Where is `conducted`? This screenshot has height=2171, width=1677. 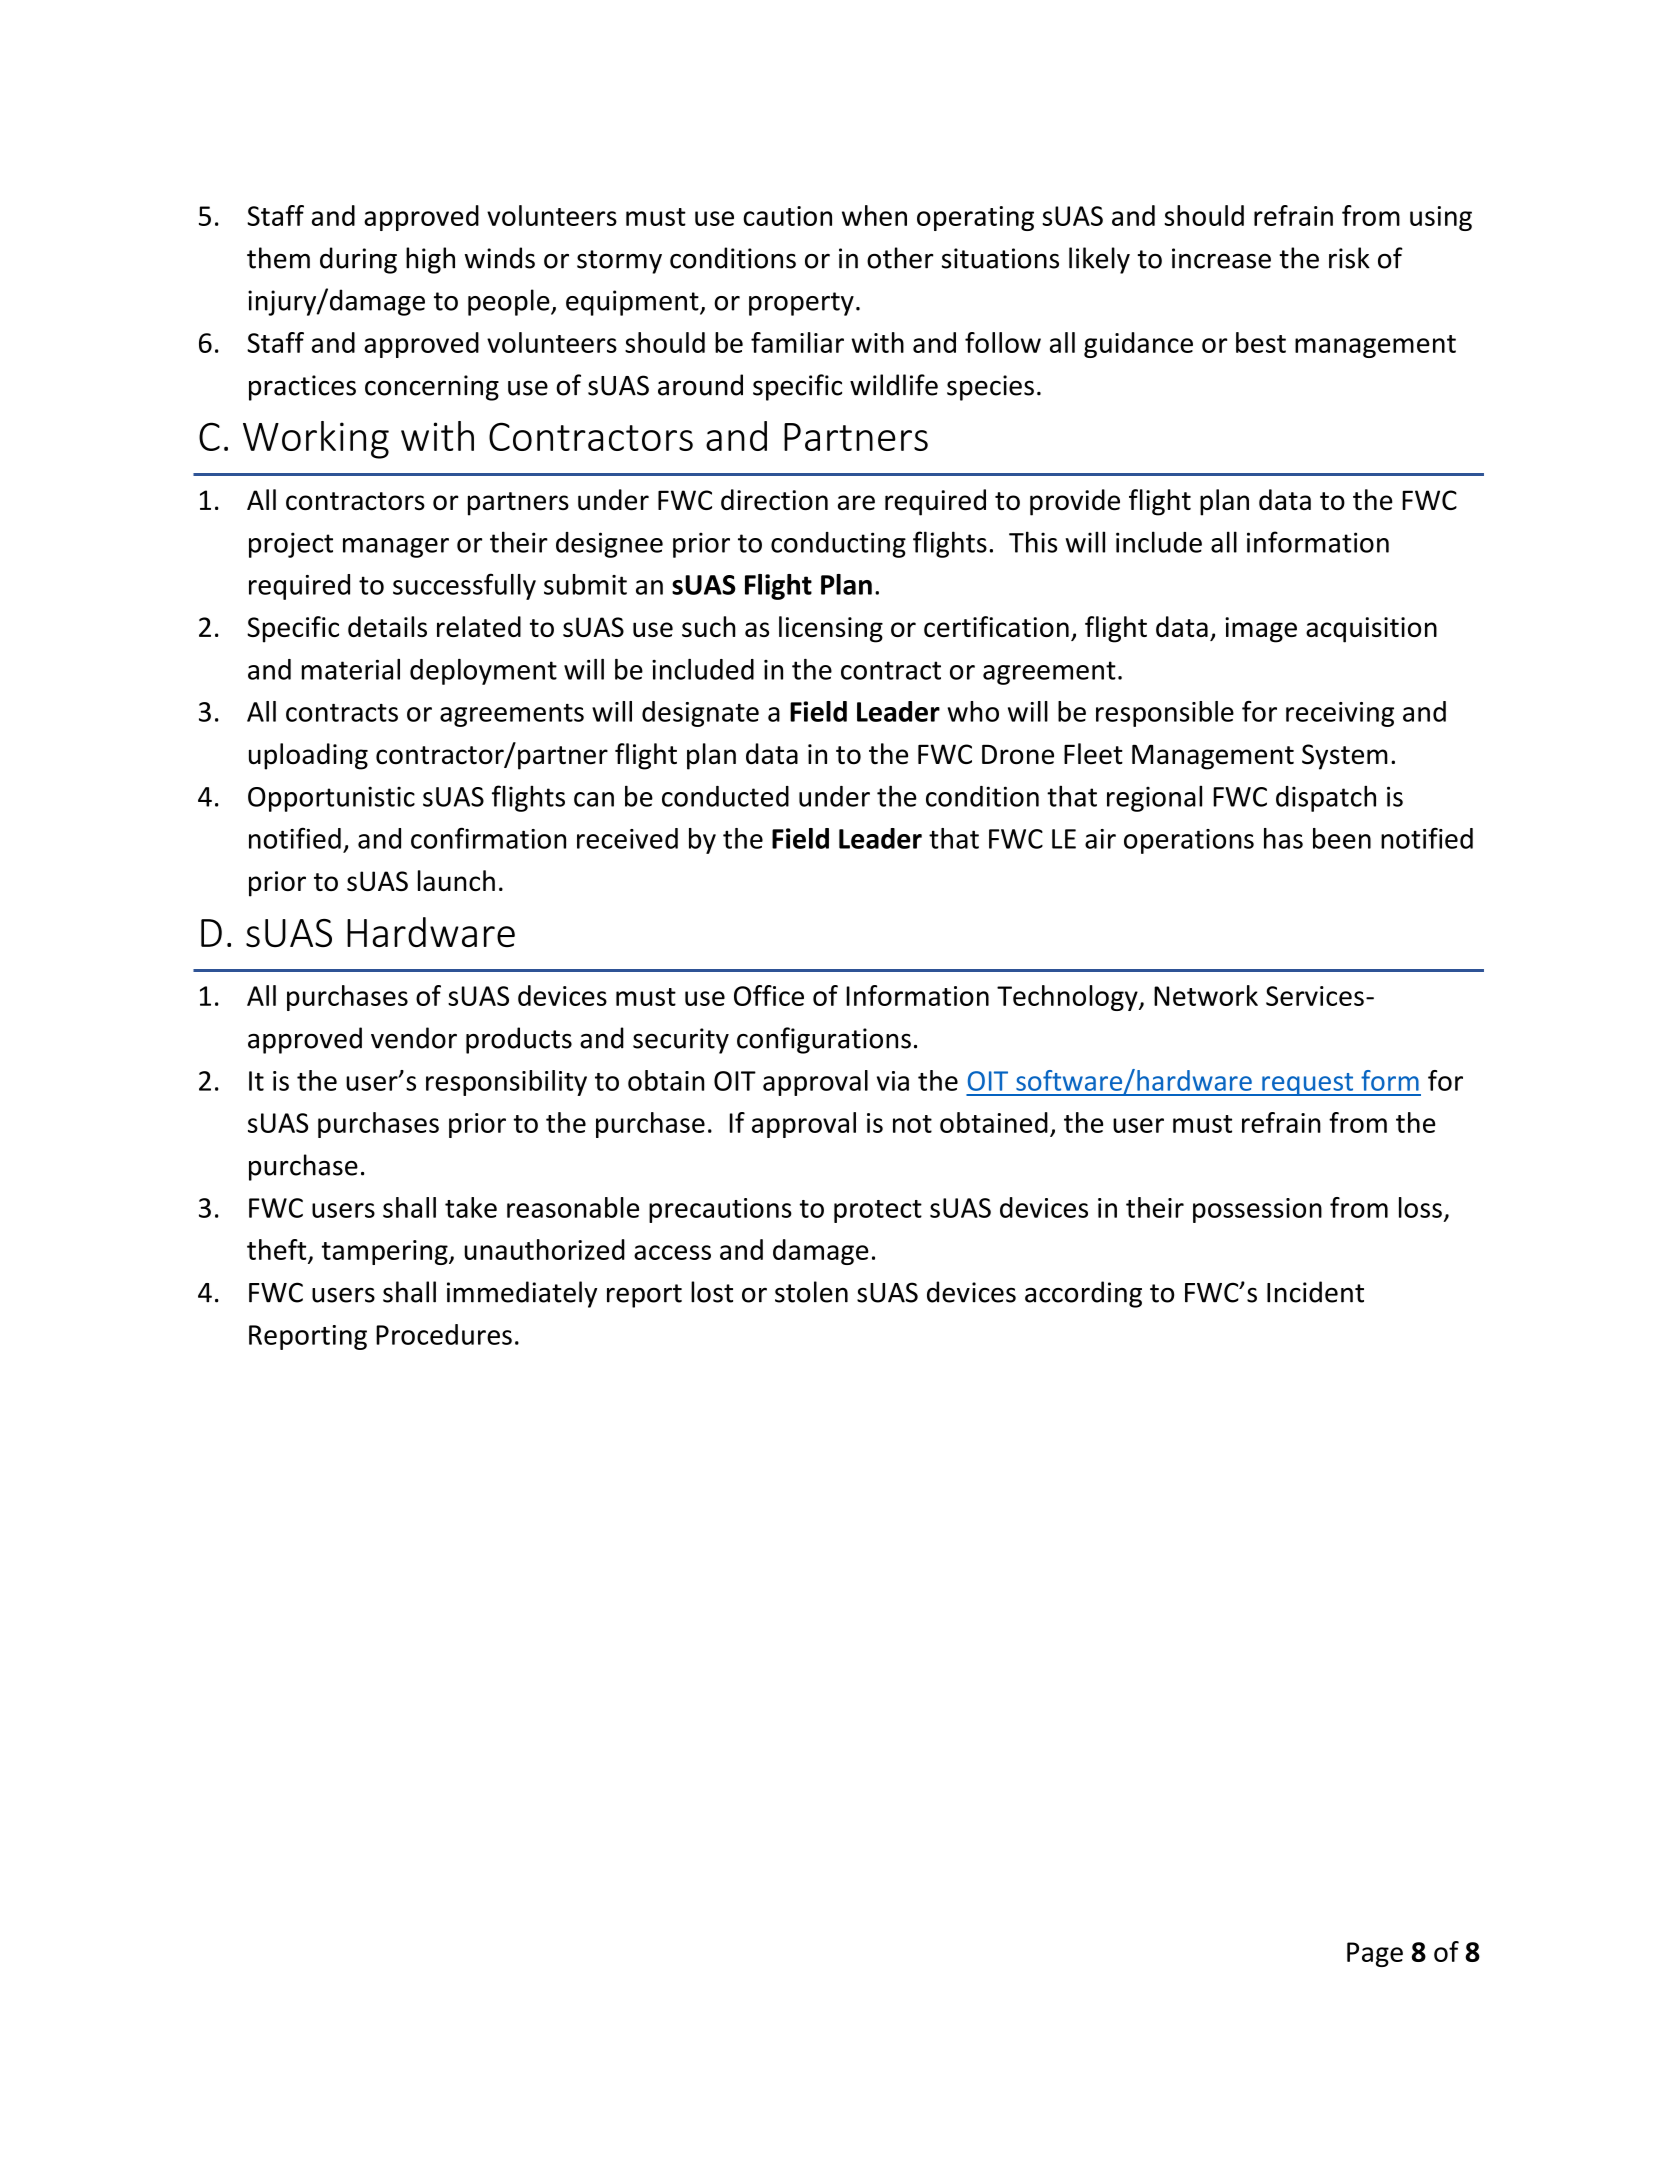 conducted is located at coordinates (725, 796).
